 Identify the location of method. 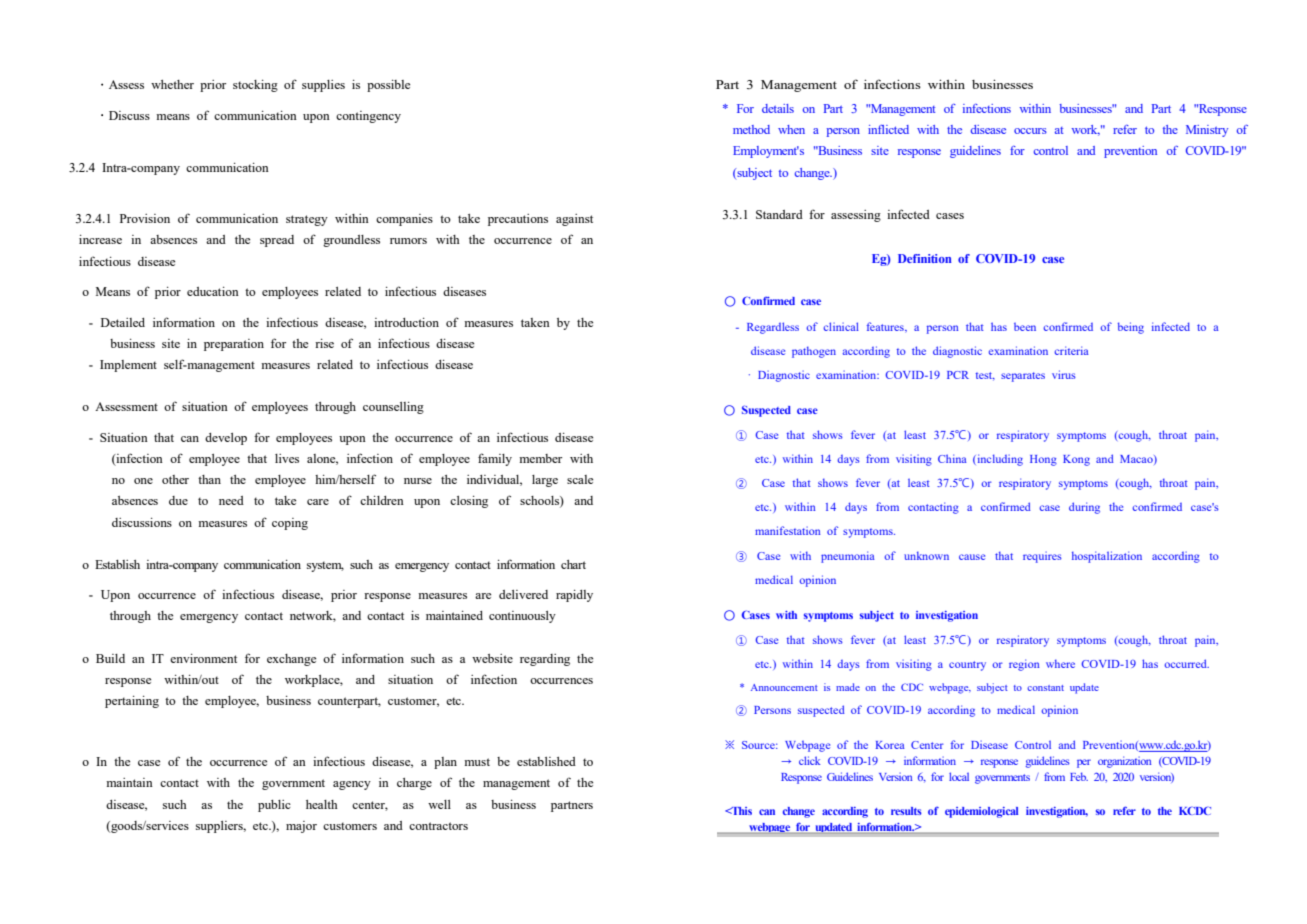
(751, 129).
